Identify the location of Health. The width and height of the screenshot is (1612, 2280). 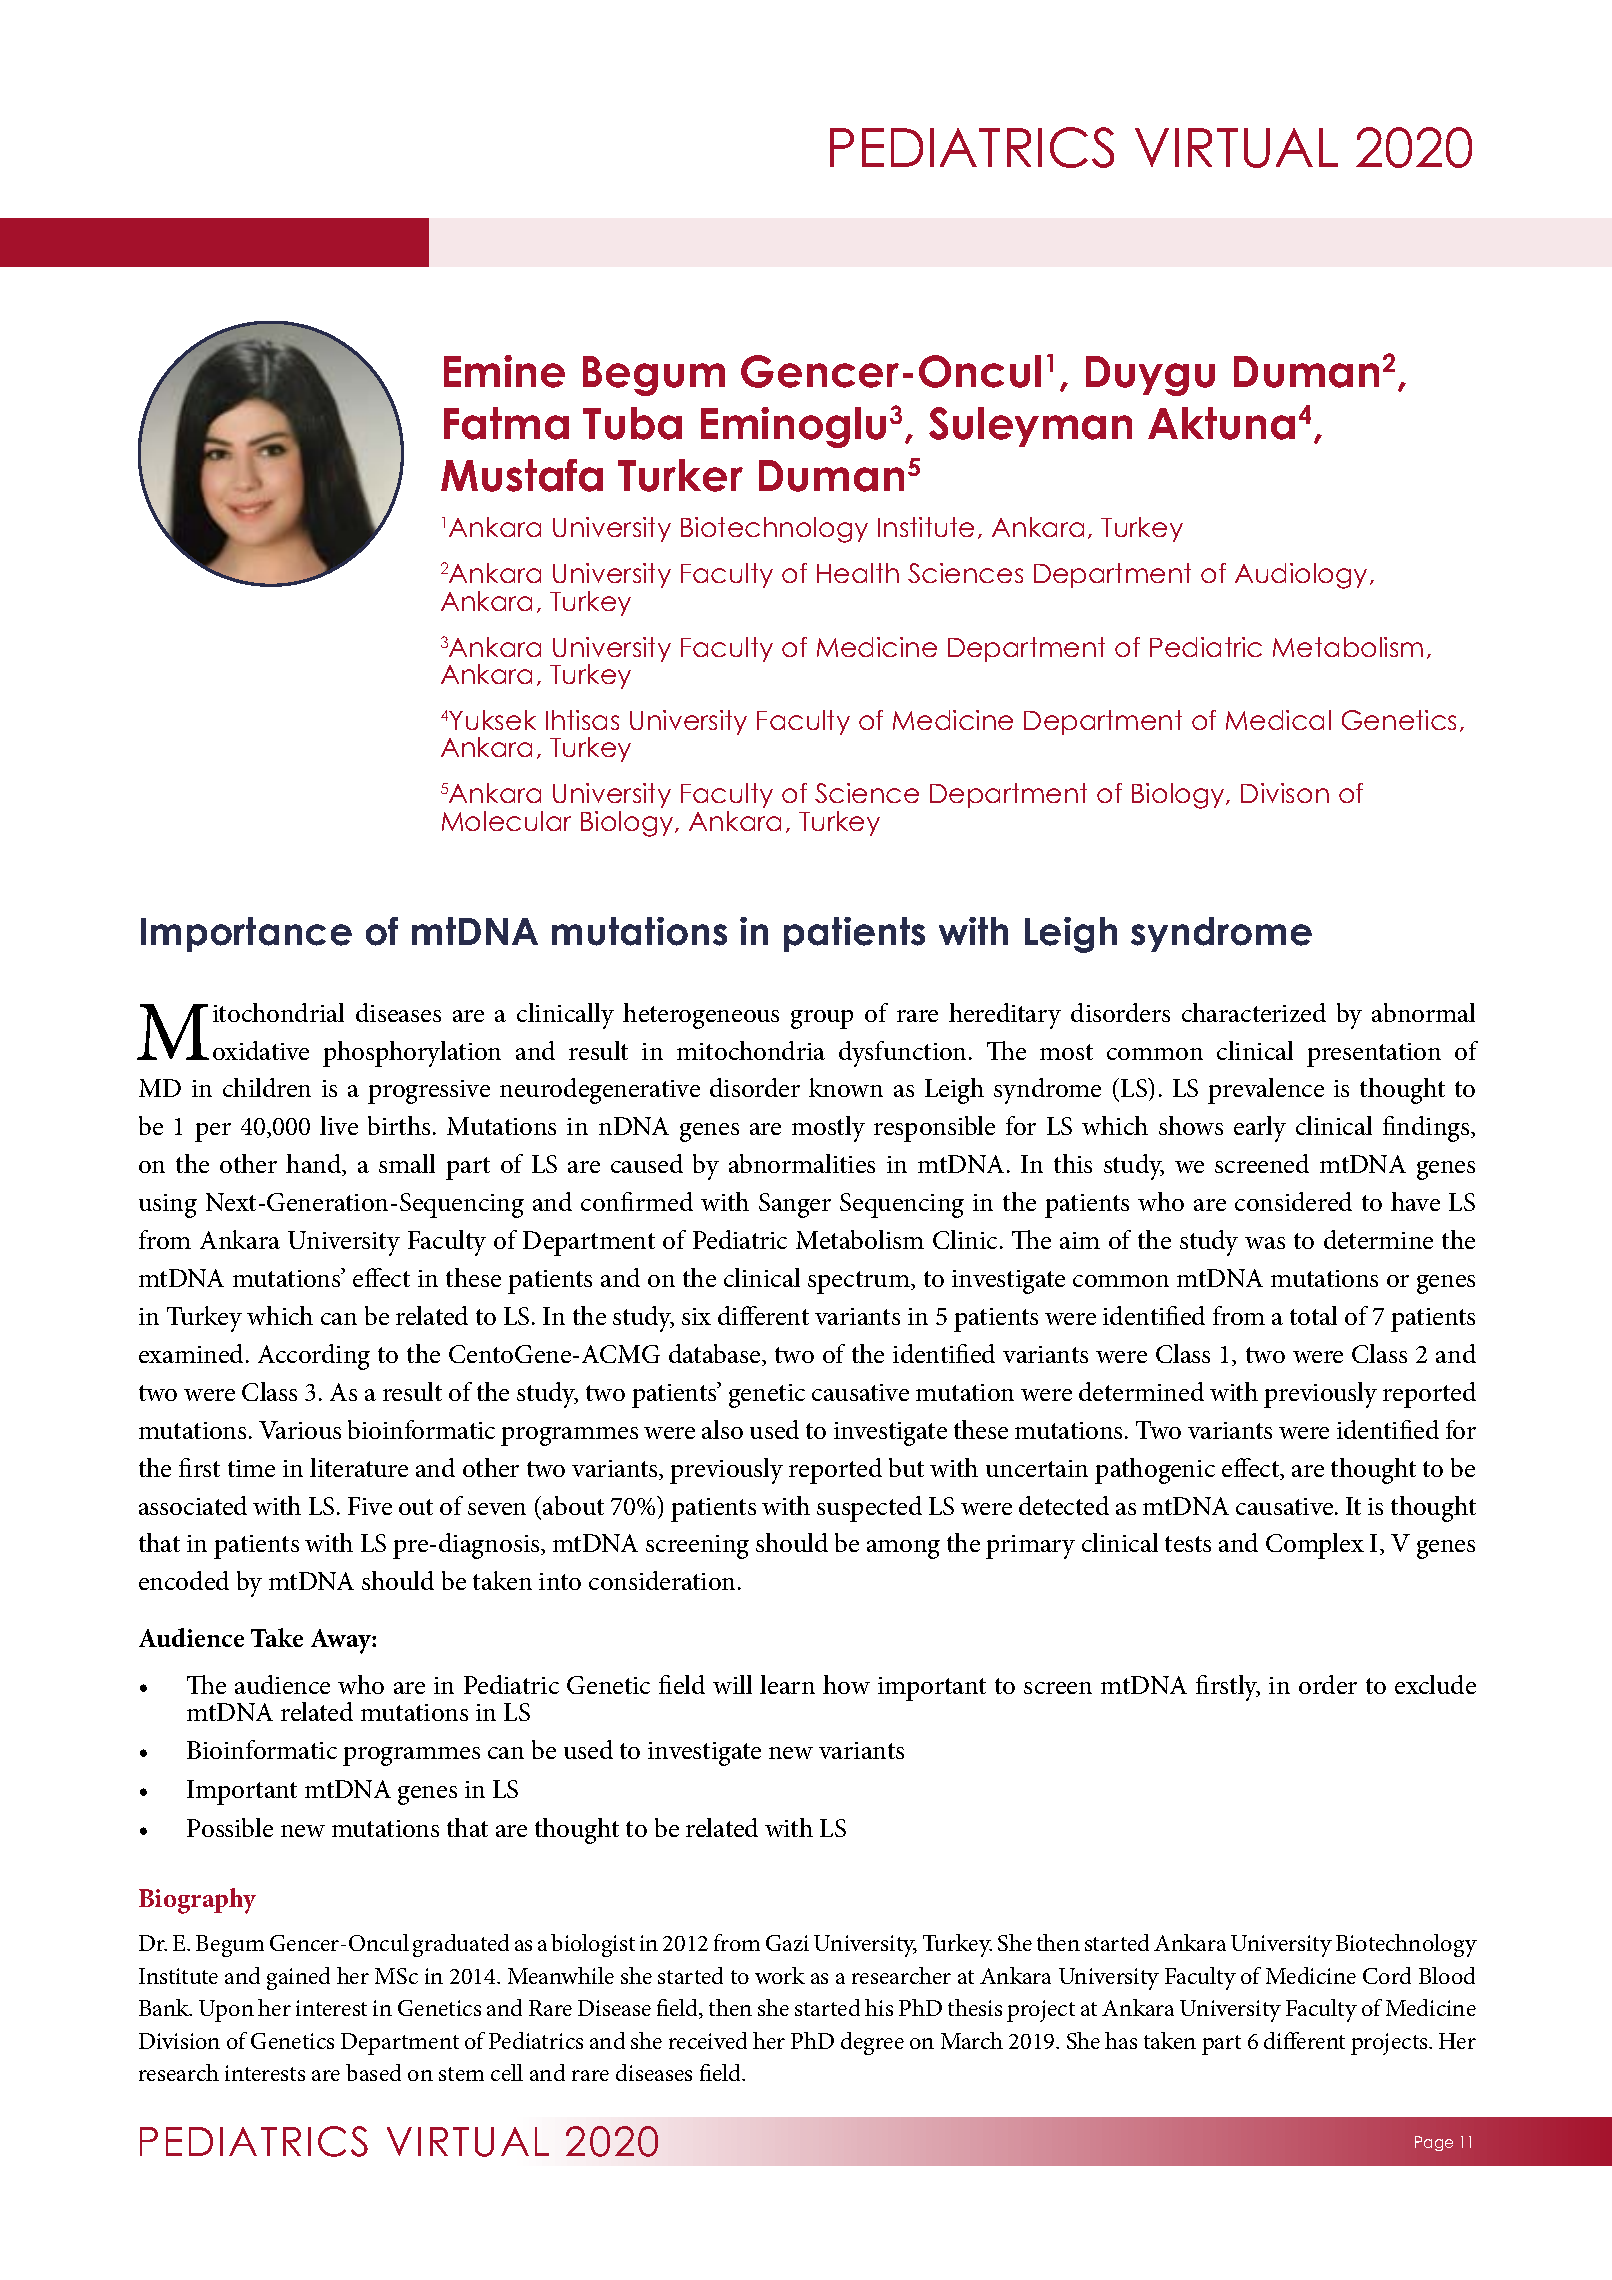
(858, 573).
